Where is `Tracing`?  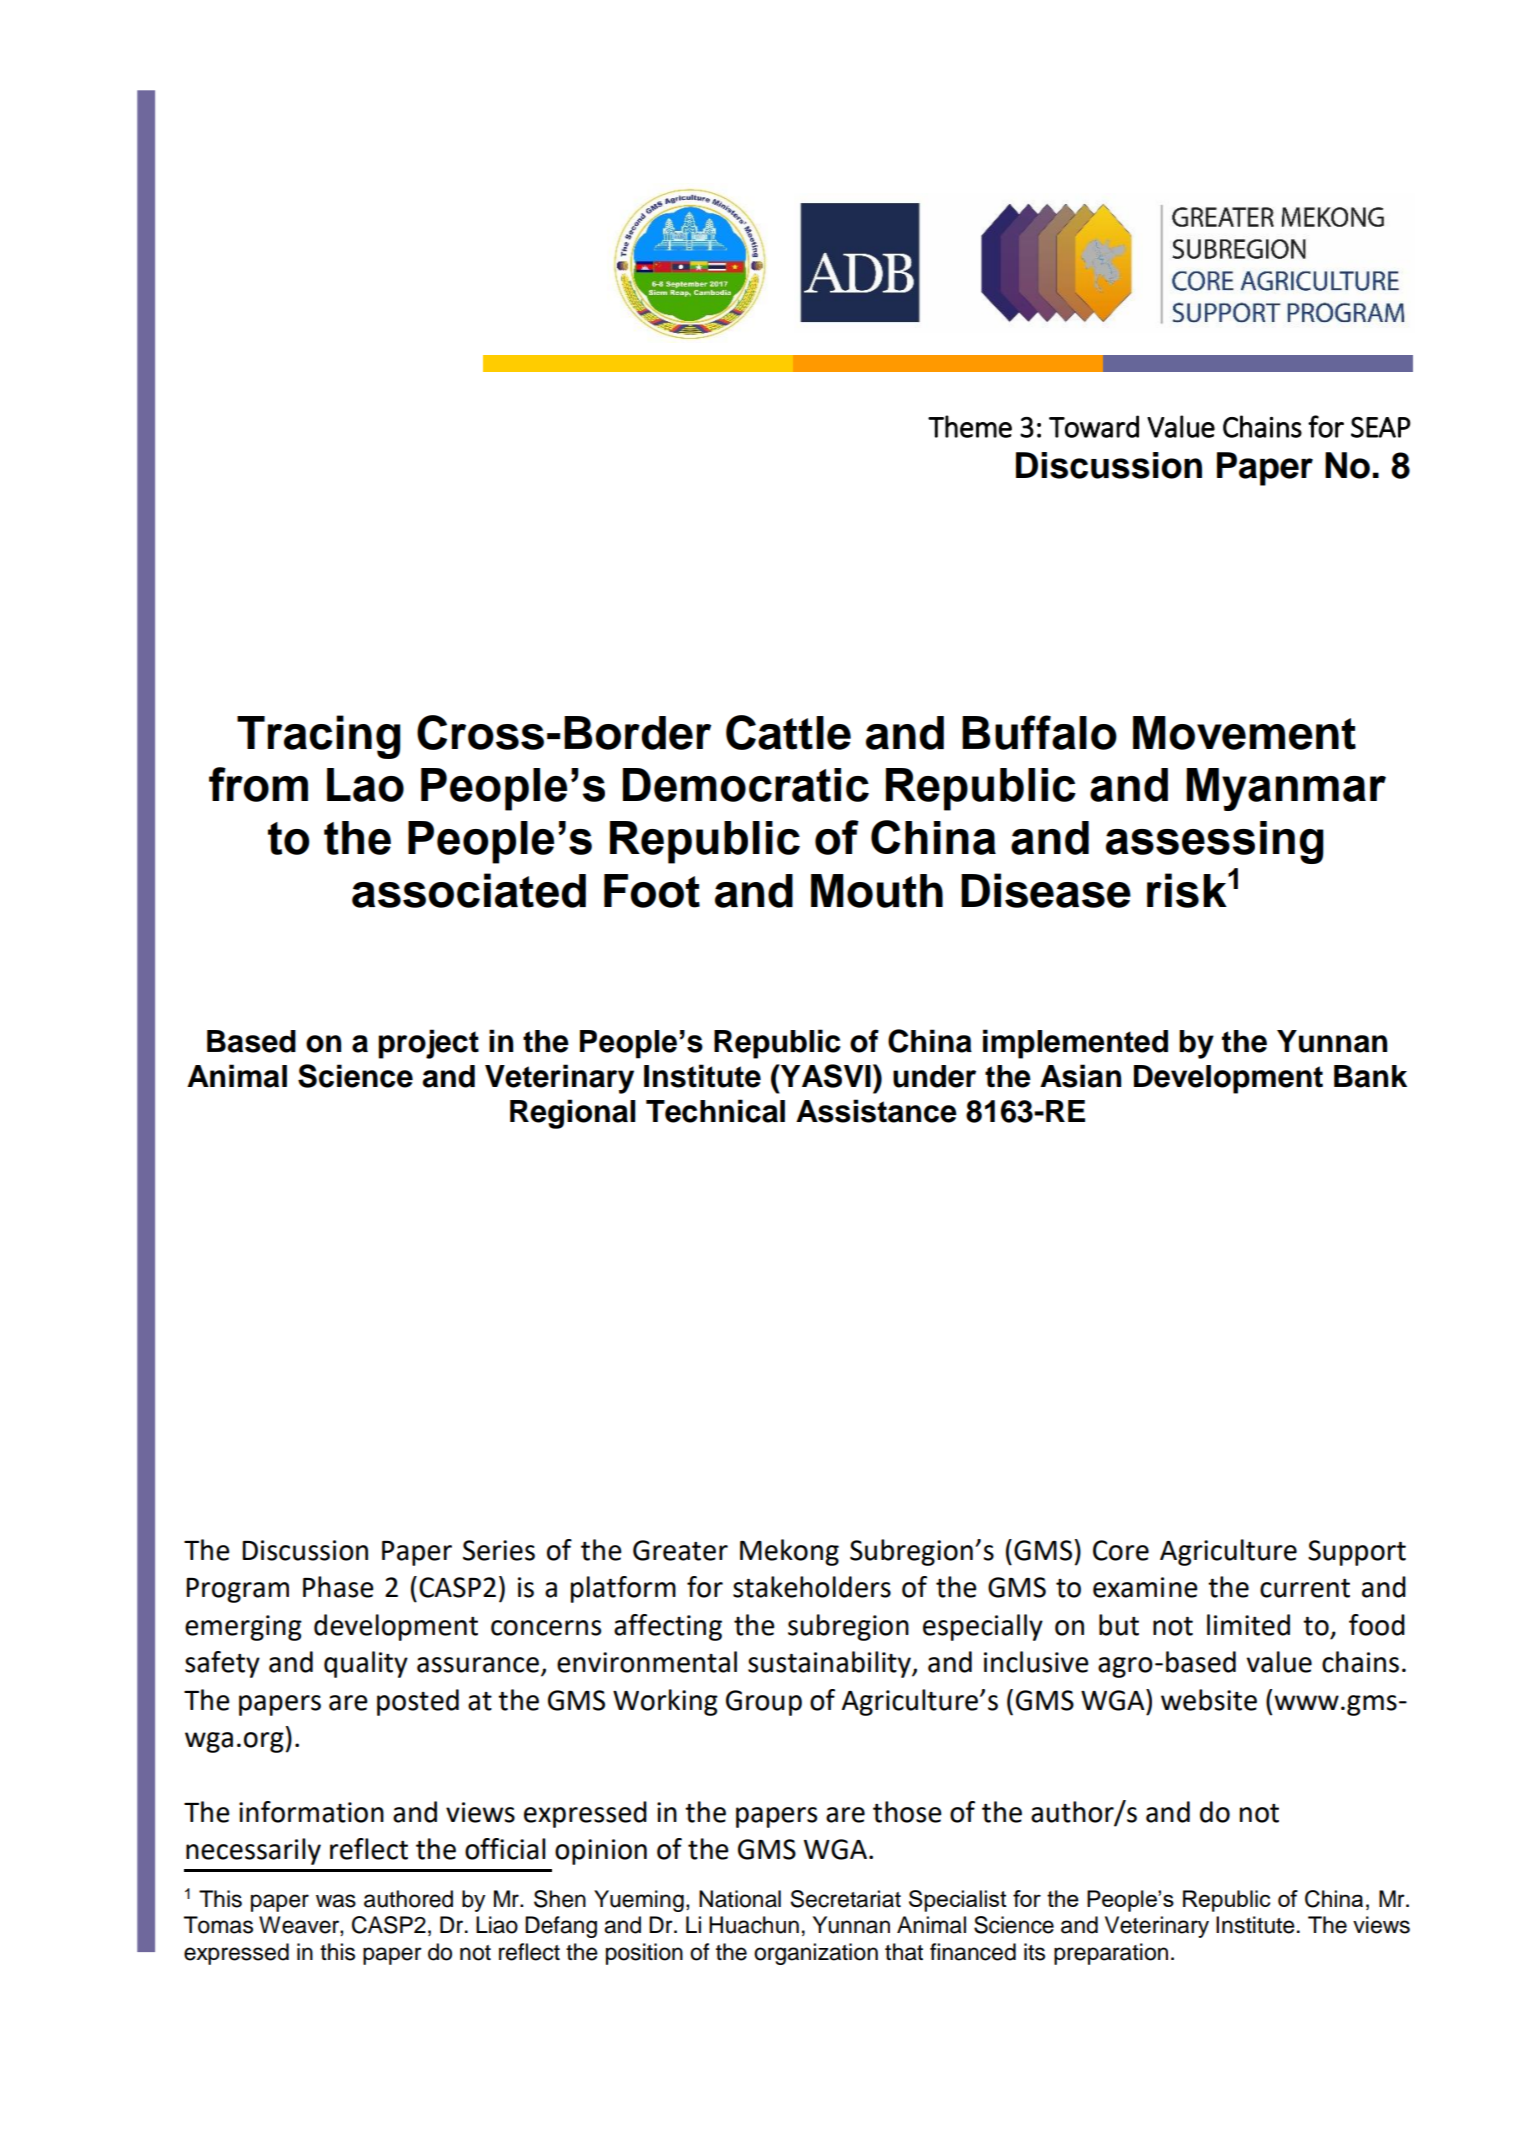 Tracing is located at coordinates (318, 737).
